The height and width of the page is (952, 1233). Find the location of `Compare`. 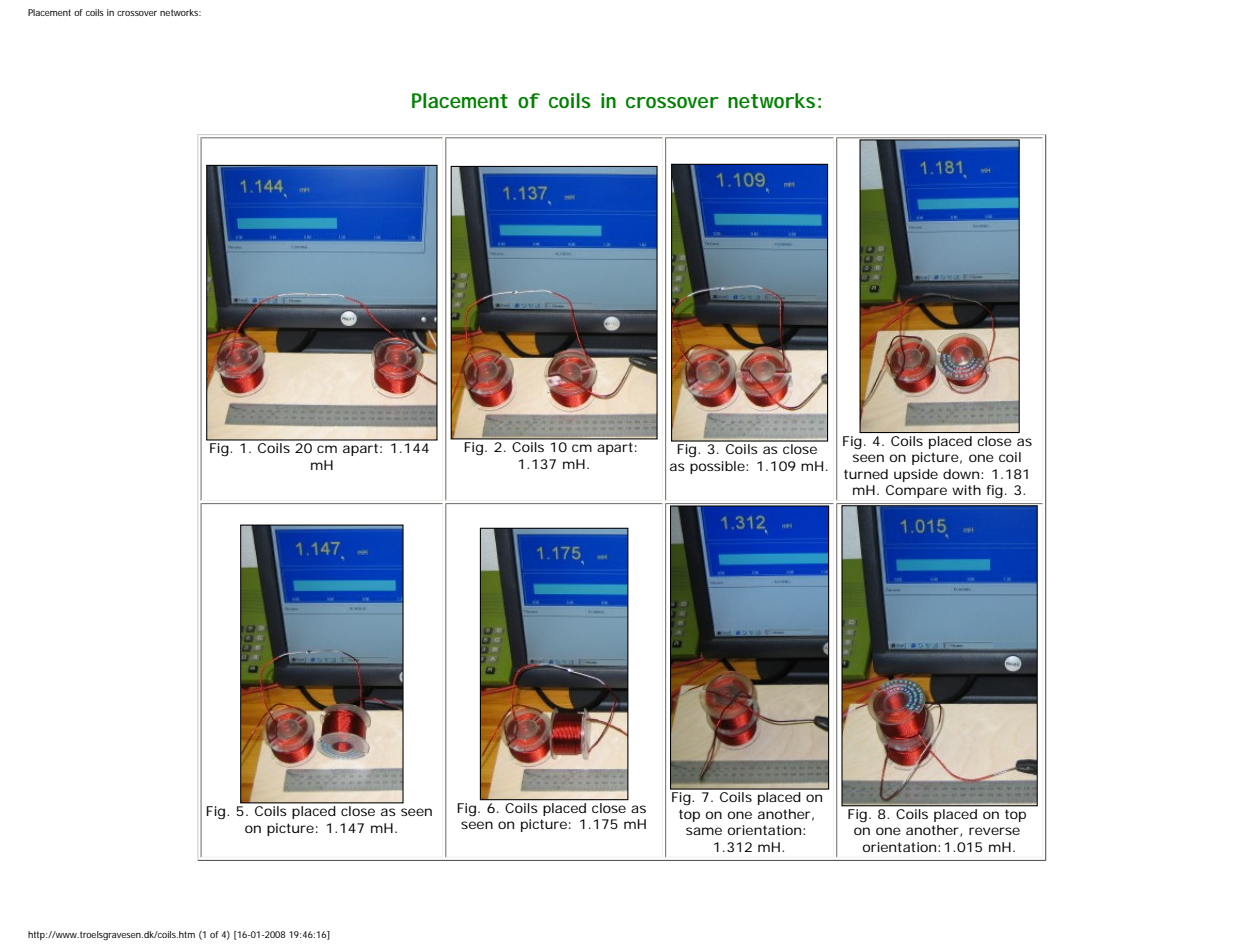

Compare is located at coordinates (916, 491).
